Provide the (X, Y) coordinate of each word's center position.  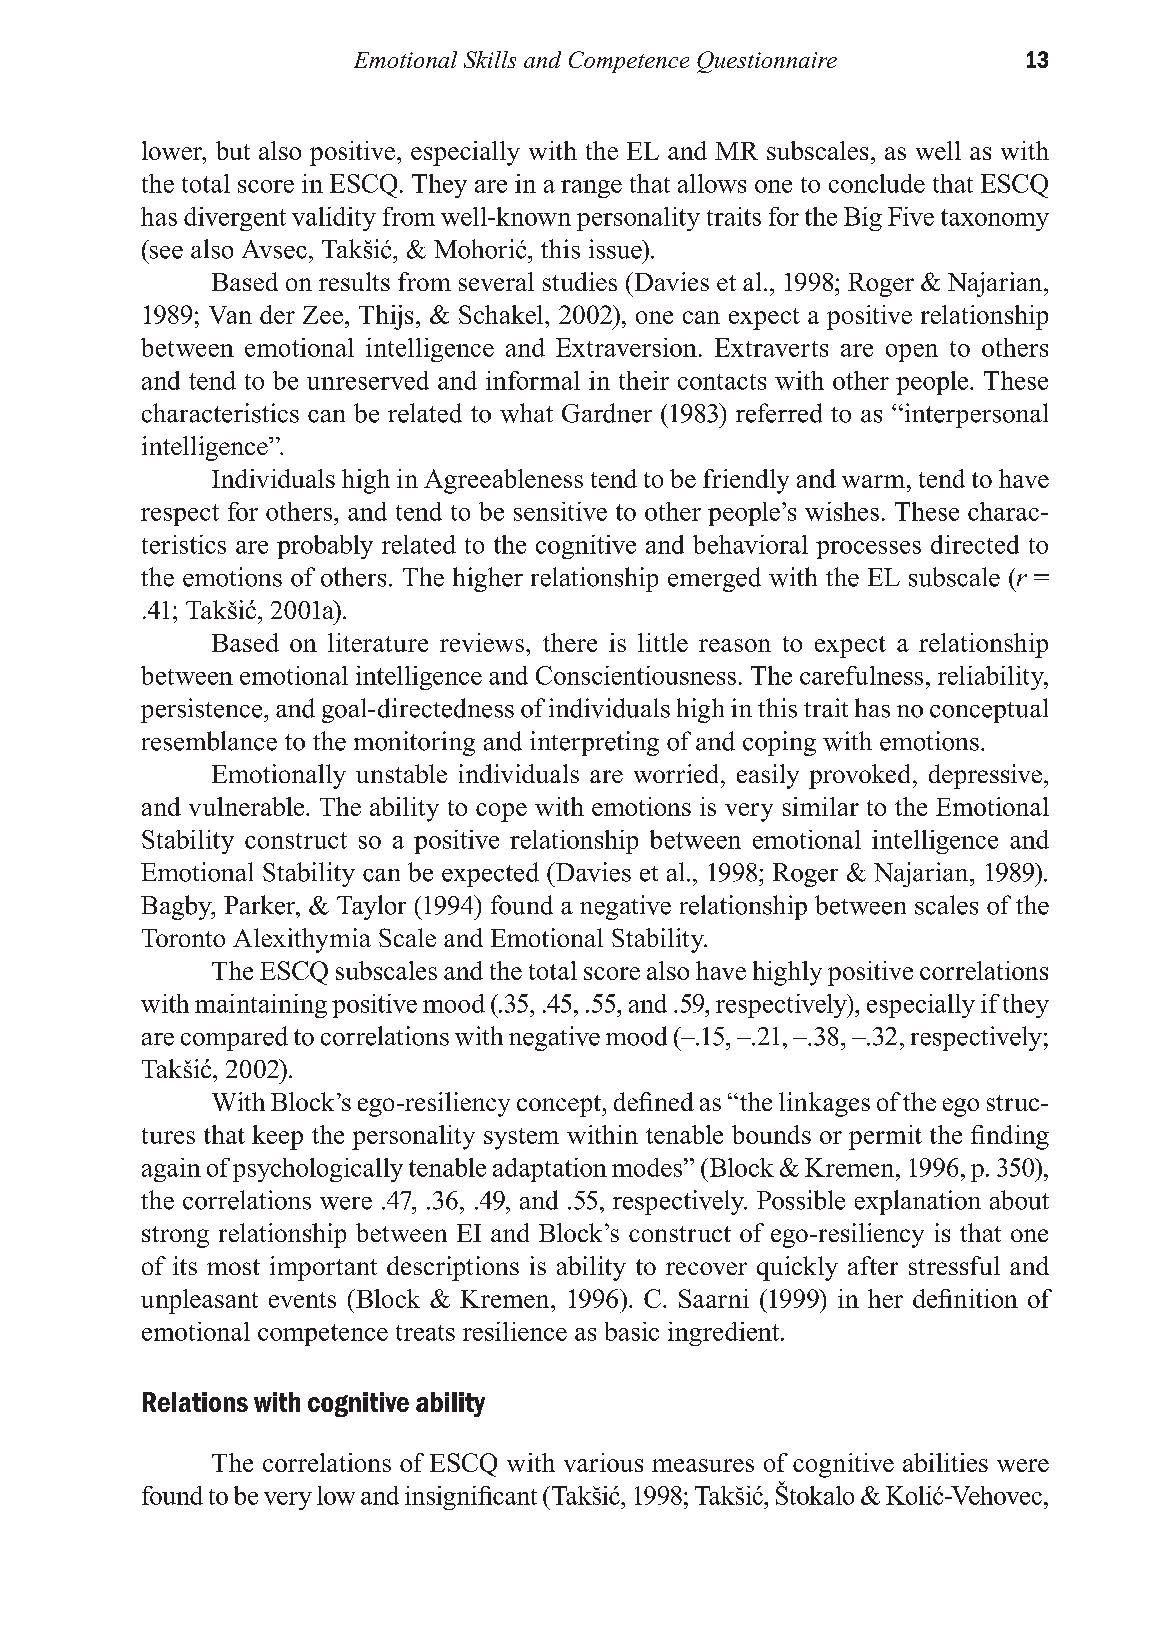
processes (868, 550)
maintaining (261, 1006)
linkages (824, 1104)
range (591, 189)
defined (654, 1101)
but (233, 150)
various (603, 1462)
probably (325, 547)
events (302, 1300)
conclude (877, 183)
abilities (945, 1462)
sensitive (560, 511)
